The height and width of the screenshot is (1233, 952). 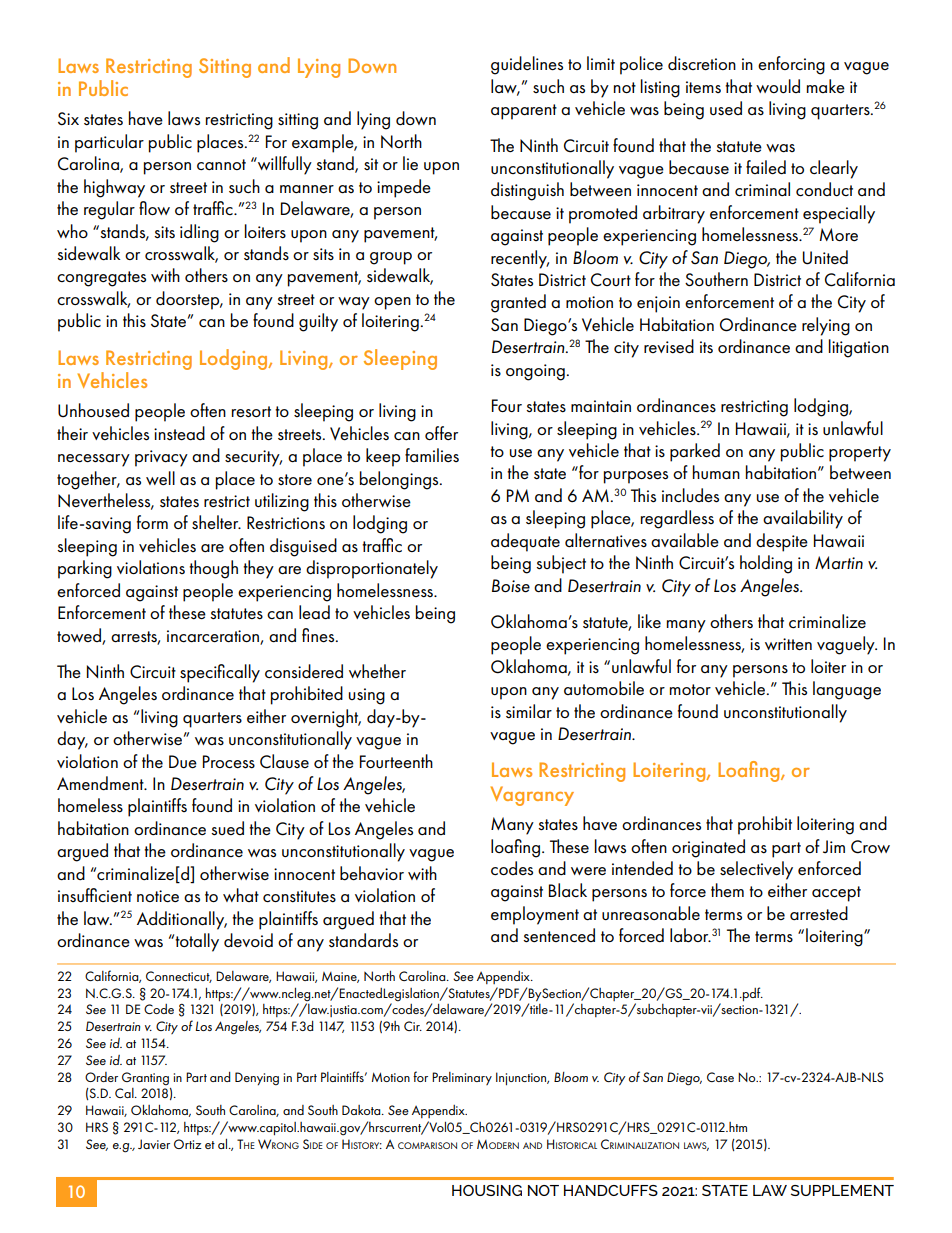 What do you see at coordinates (427, 1145) in the screenshot?
I see `comparison` at bounding box center [427, 1145].
